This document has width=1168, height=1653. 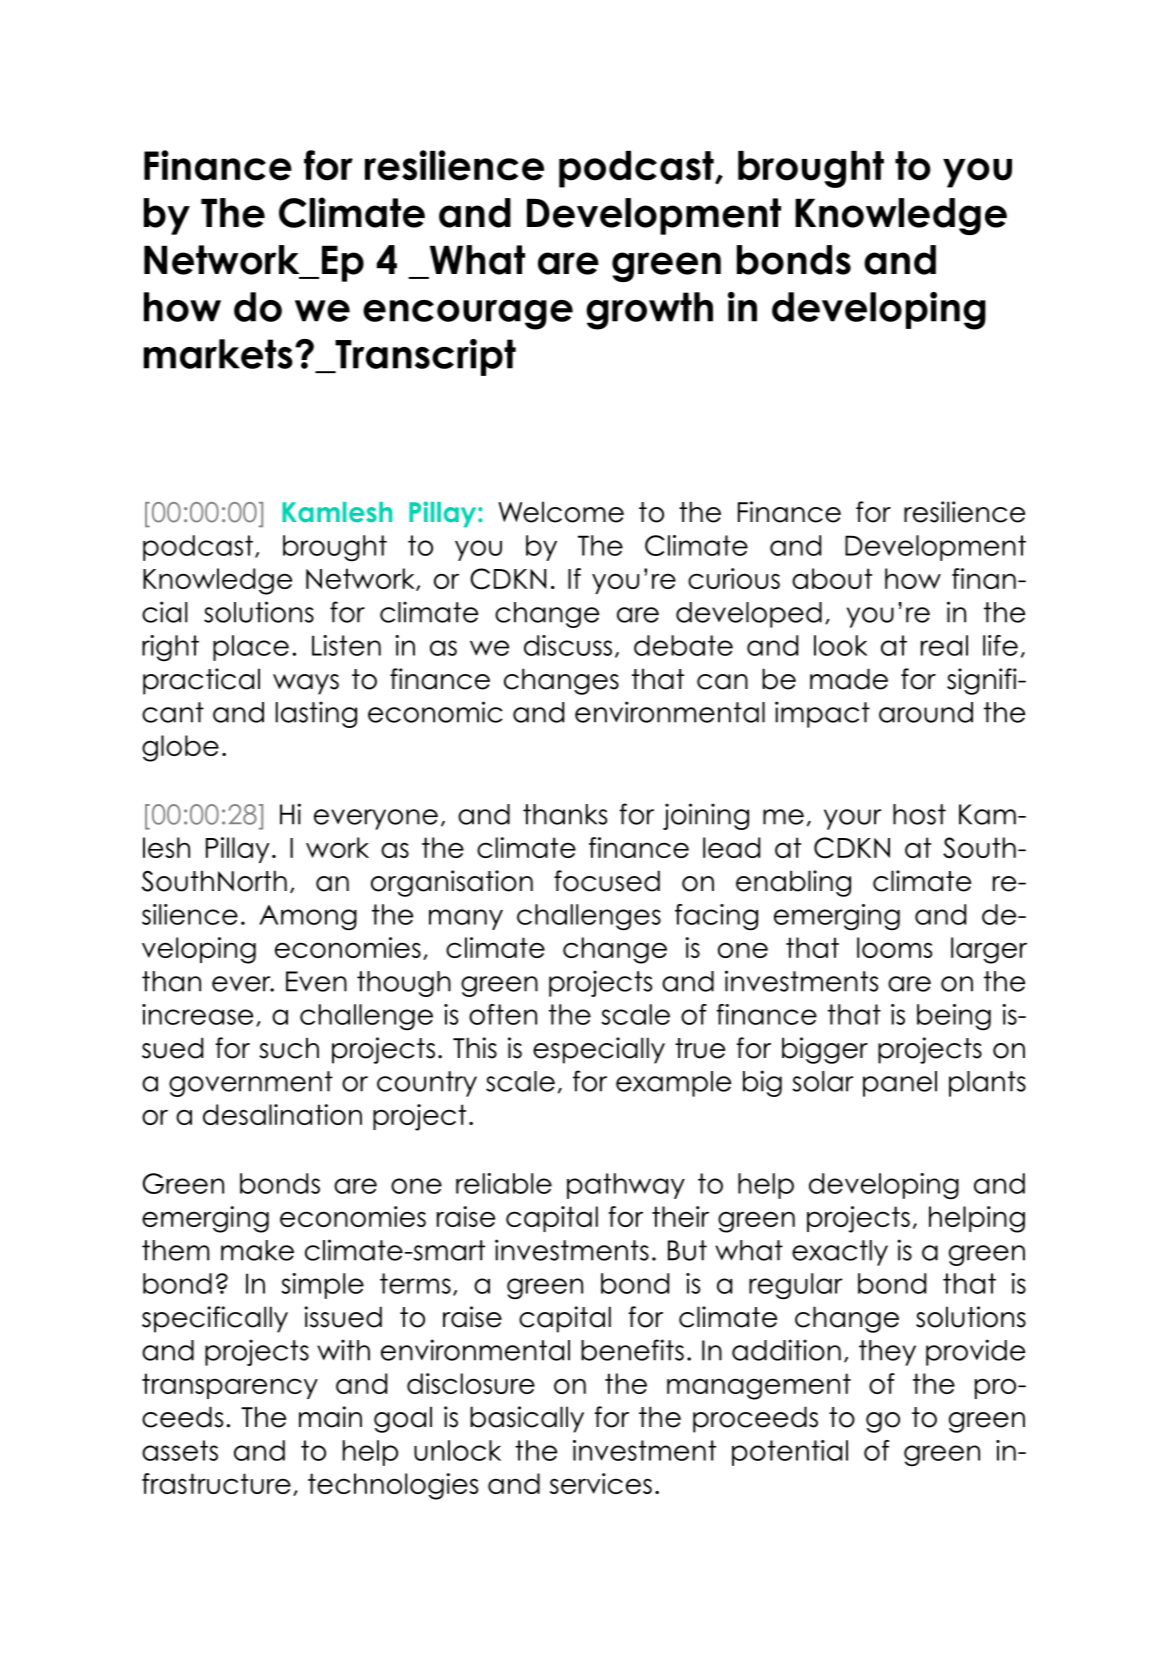 What do you see at coordinates (468, 315) in the document?
I see `encourage` at bounding box center [468, 315].
